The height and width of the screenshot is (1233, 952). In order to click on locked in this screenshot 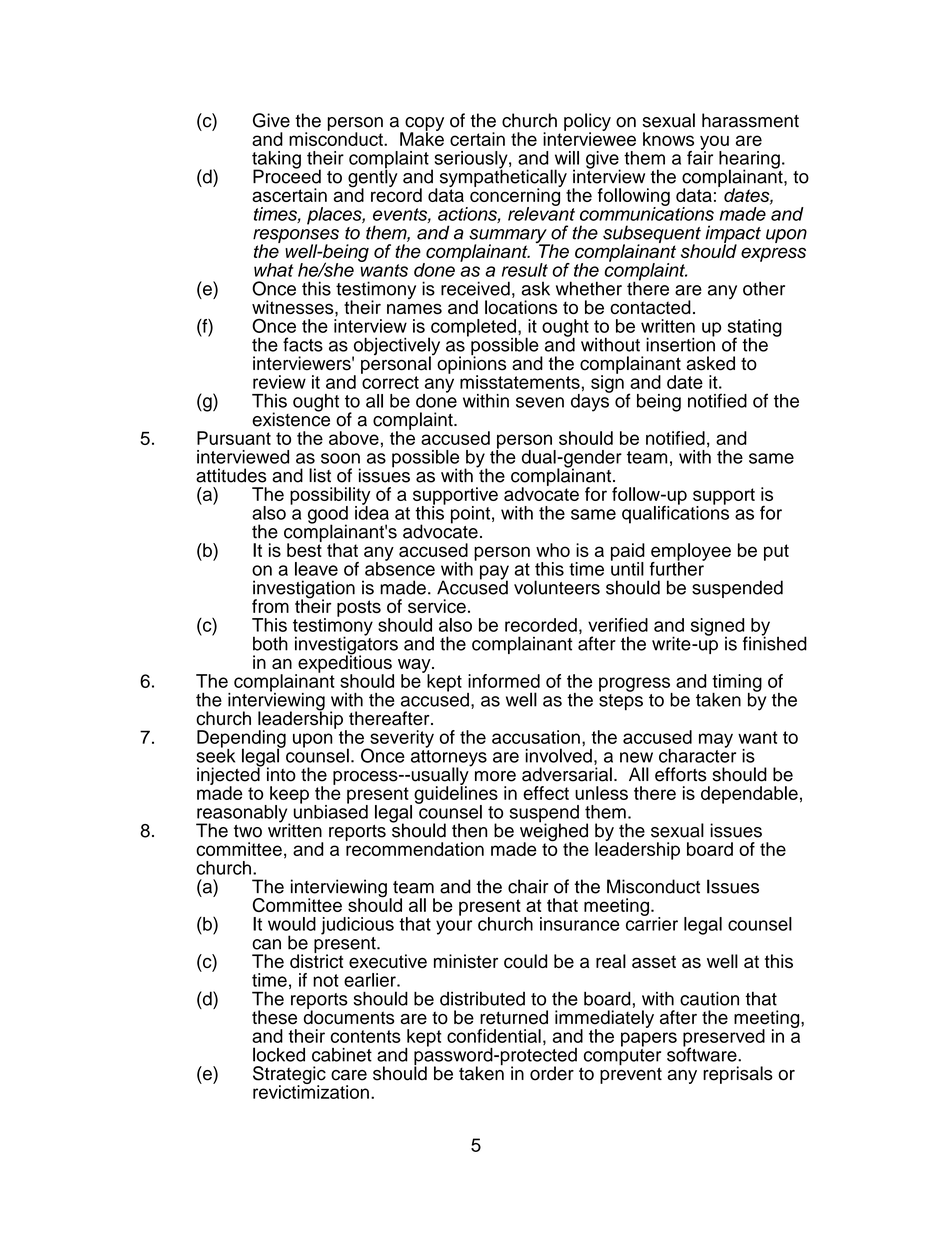, I will do `click(279, 1054)`.
